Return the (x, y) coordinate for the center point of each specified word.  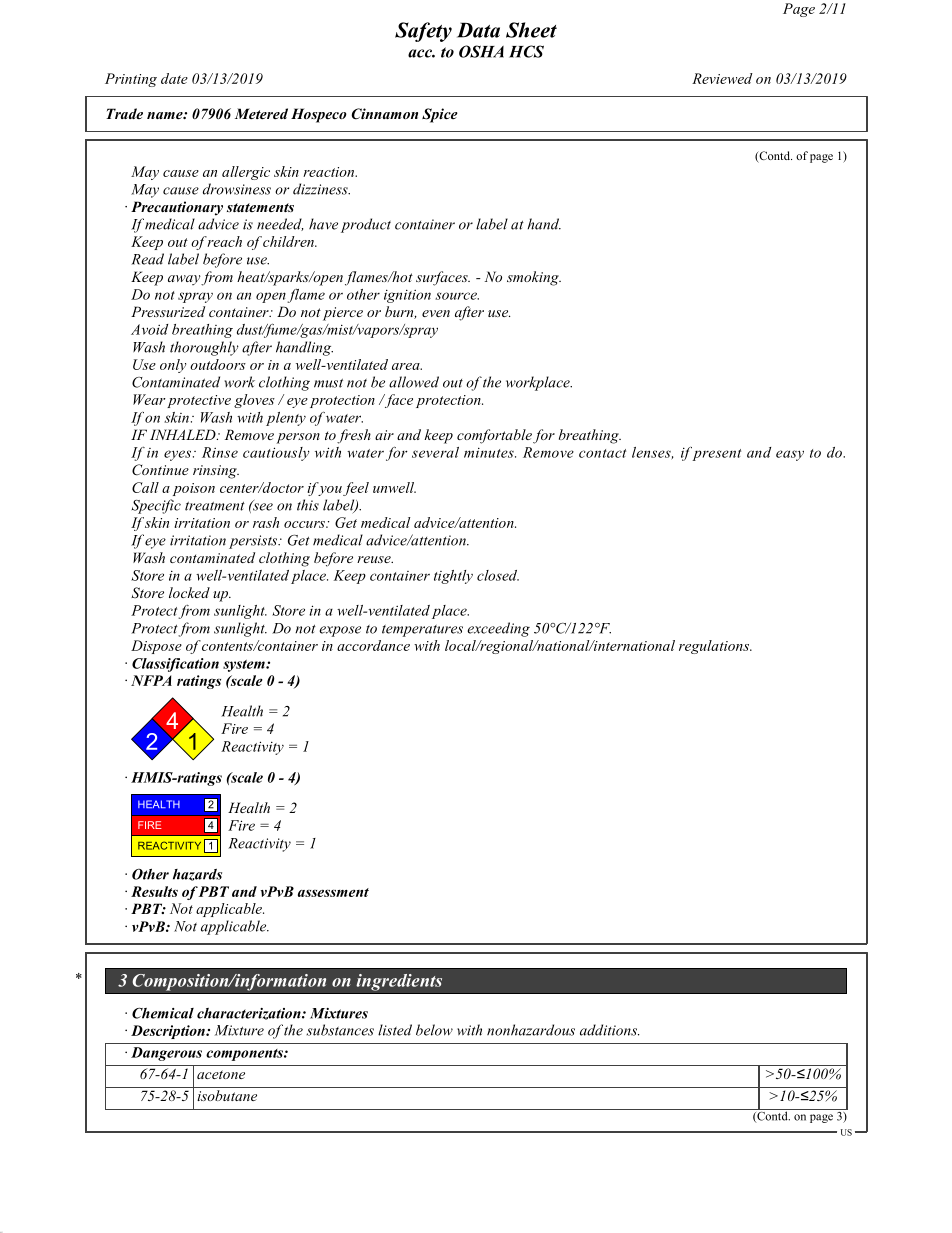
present (716, 455)
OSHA (481, 51)
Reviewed (722, 78)
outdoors (218, 364)
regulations (715, 647)
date (174, 78)
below (434, 1030)
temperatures (422, 631)
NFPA (151, 680)
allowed (414, 382)
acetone (221, 1074)
